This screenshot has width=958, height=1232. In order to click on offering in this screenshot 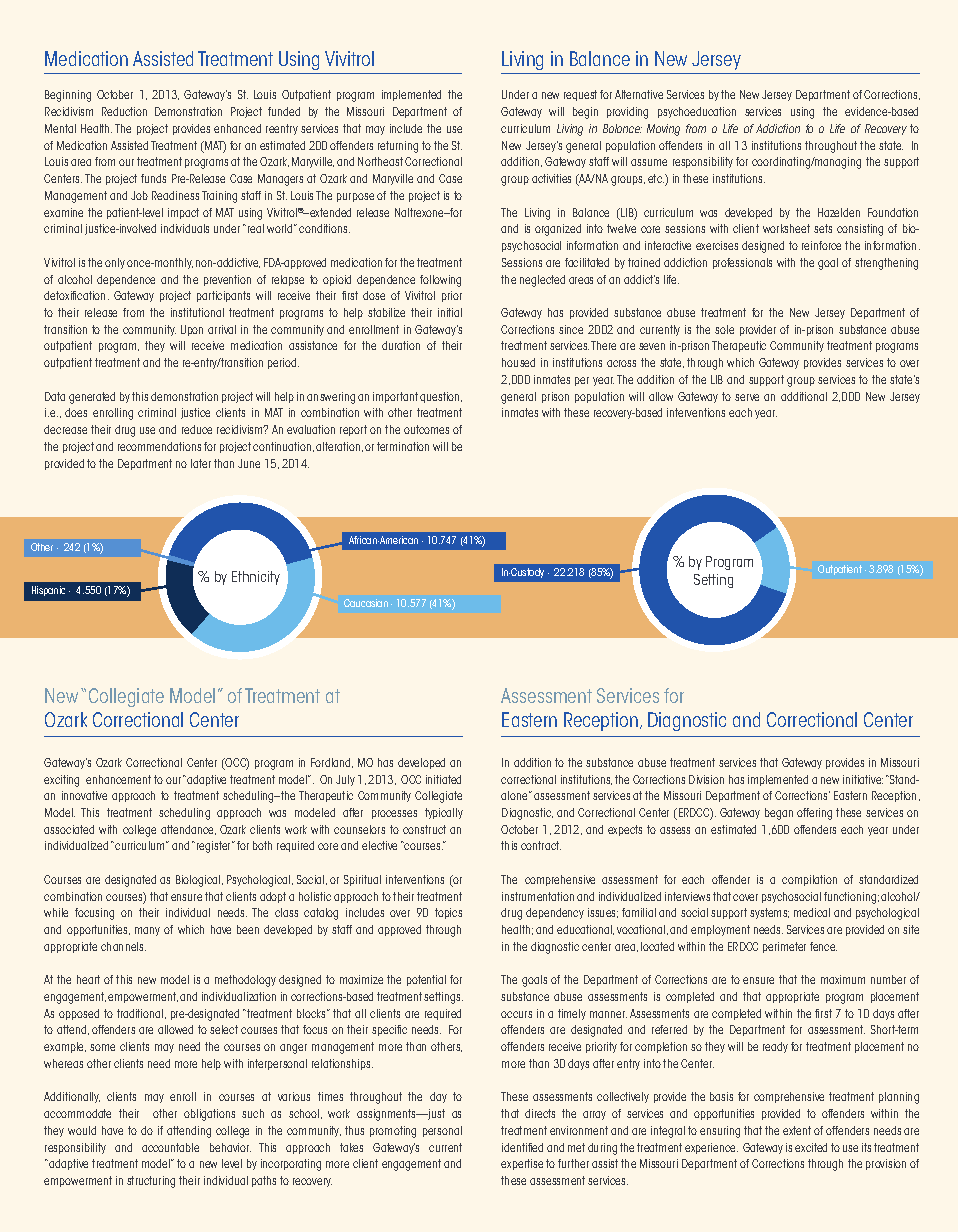, I will do `click(814, 814)`.
